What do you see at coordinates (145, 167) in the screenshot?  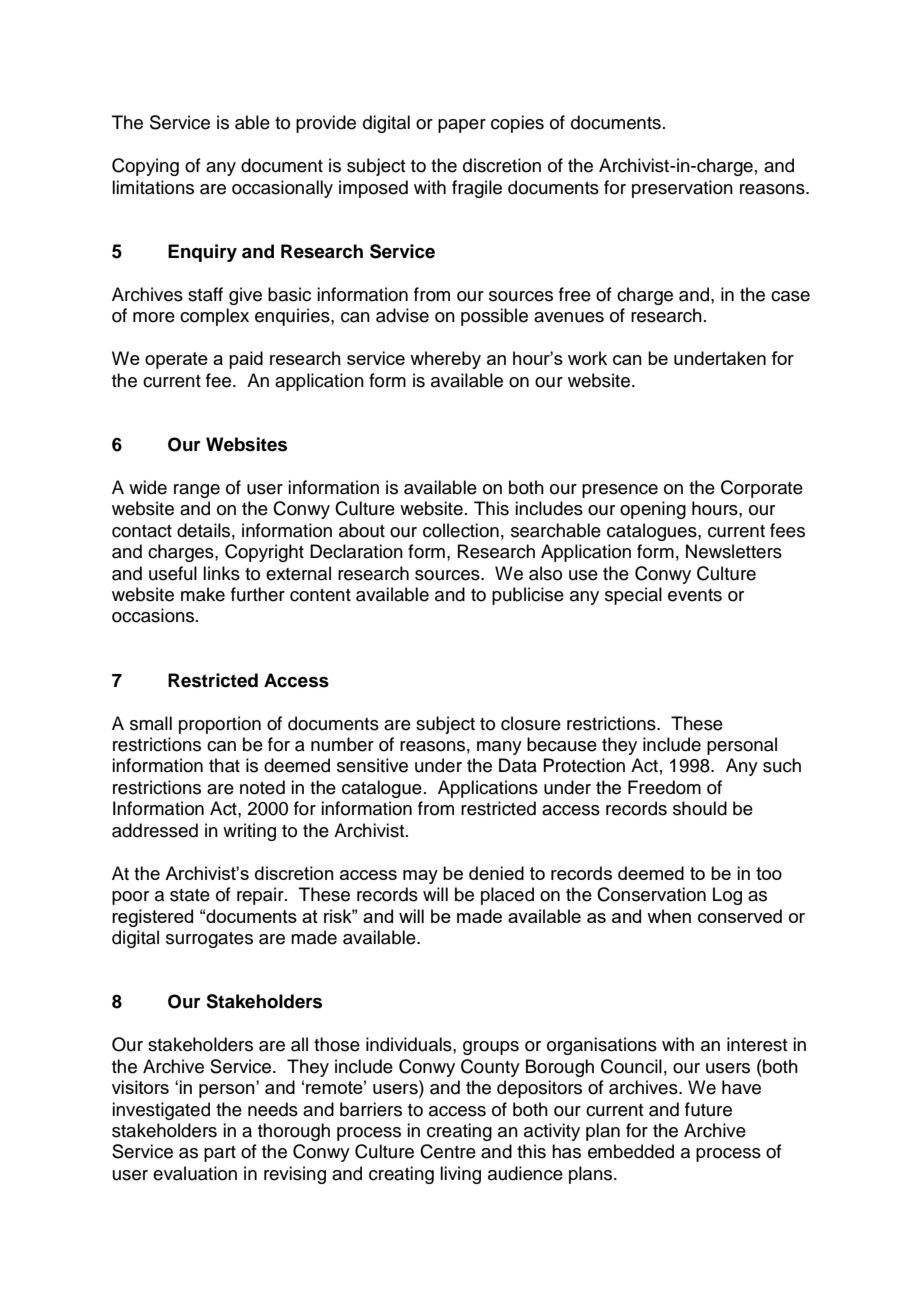 I see `Copying` at bounding box center [145, 167].
